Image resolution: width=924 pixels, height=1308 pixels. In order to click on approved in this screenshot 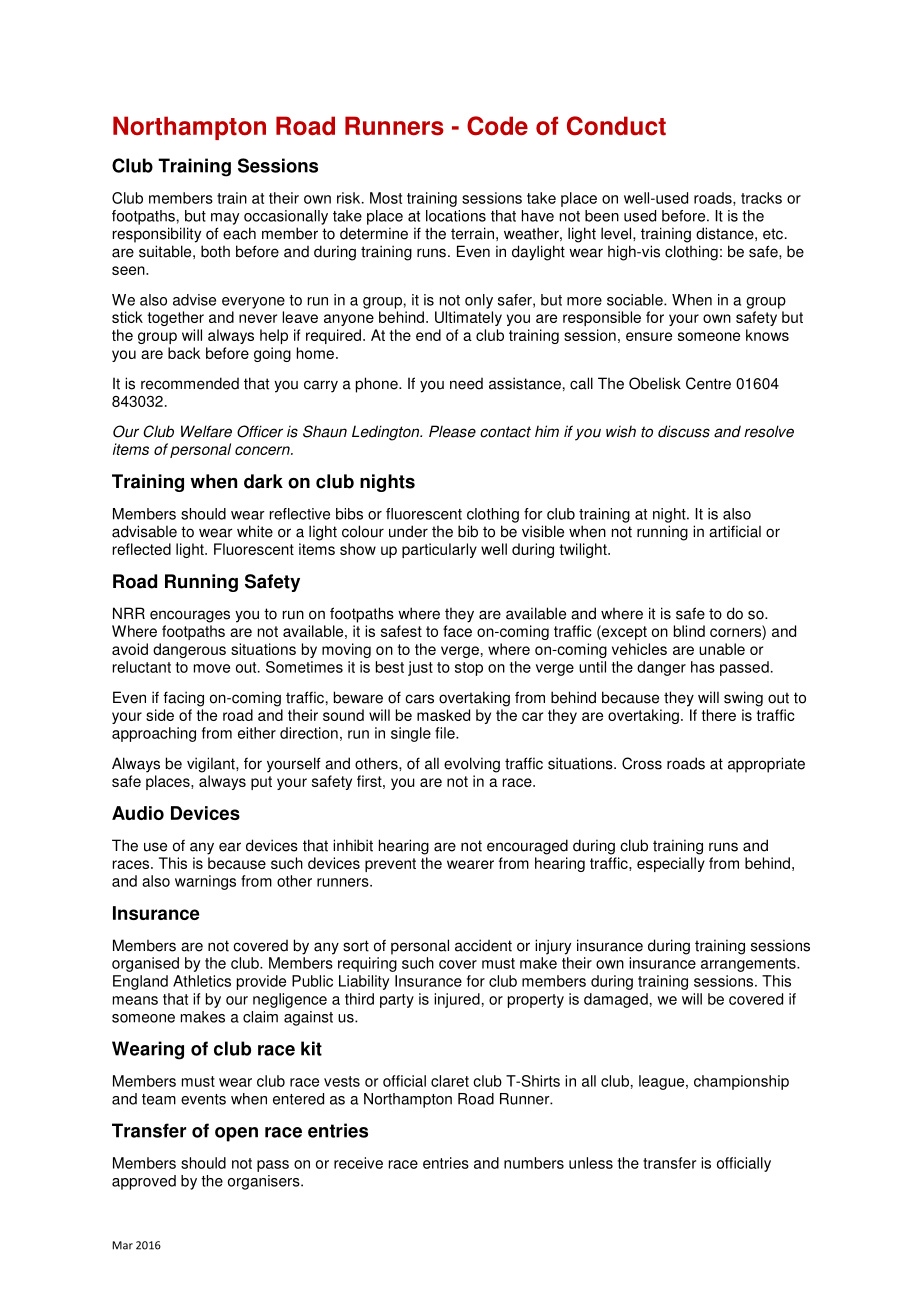, I will do `click(144, 1182)`.
